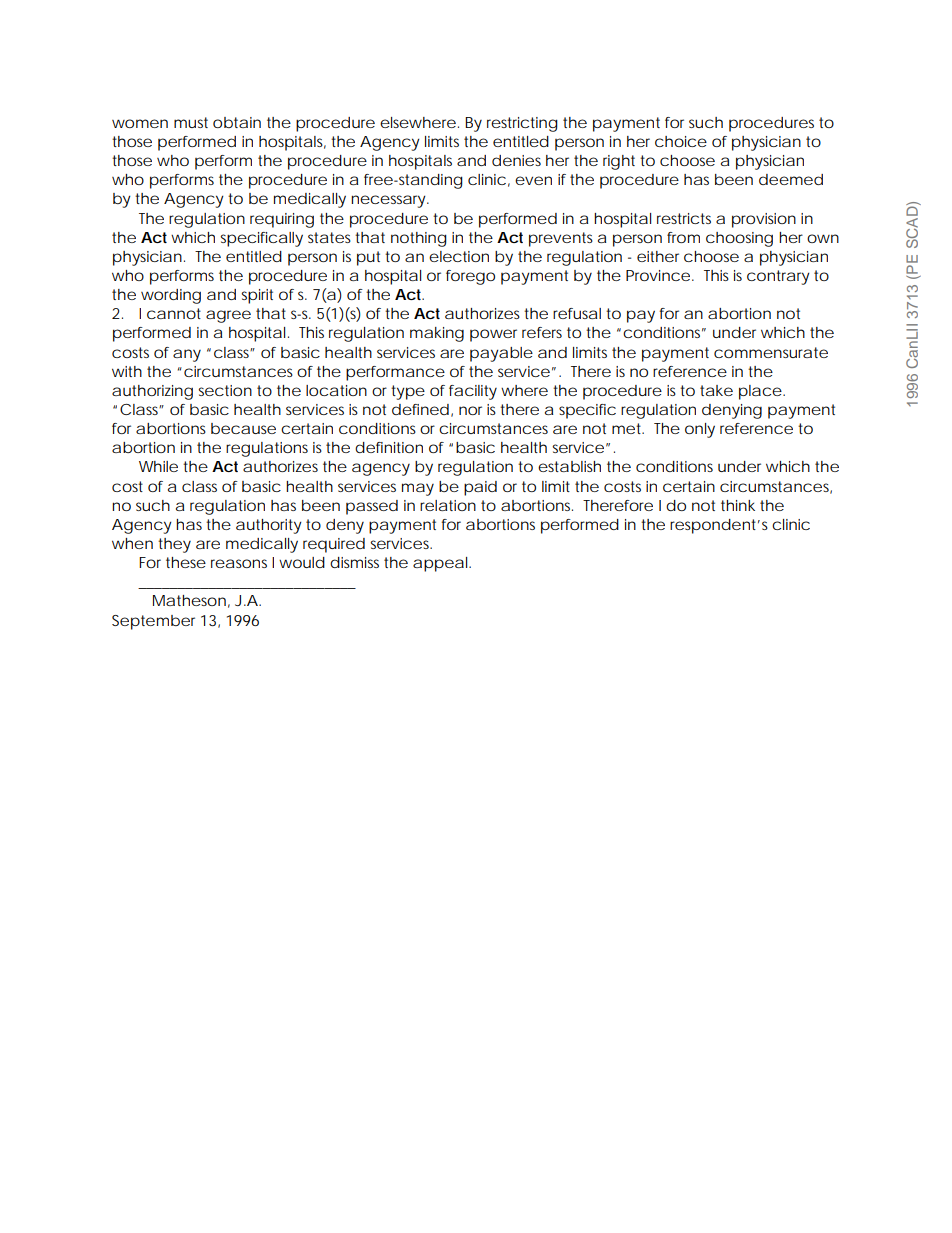 The width and height of the document is (952, 1233). Describe the element at coordinates (681, 141) in the document. I see `choice` at that location.
